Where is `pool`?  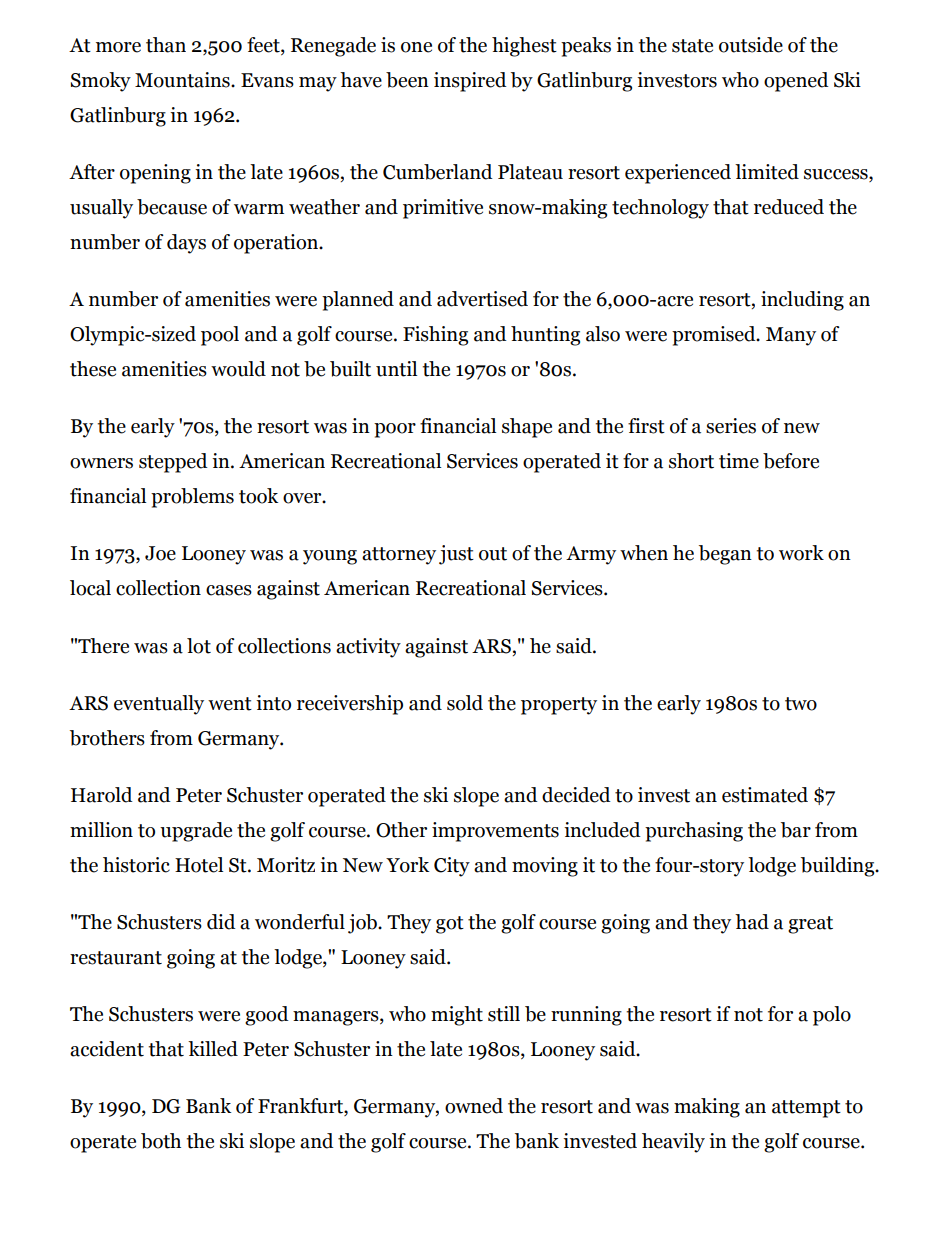 pool is located at coordinates (220, 336).
